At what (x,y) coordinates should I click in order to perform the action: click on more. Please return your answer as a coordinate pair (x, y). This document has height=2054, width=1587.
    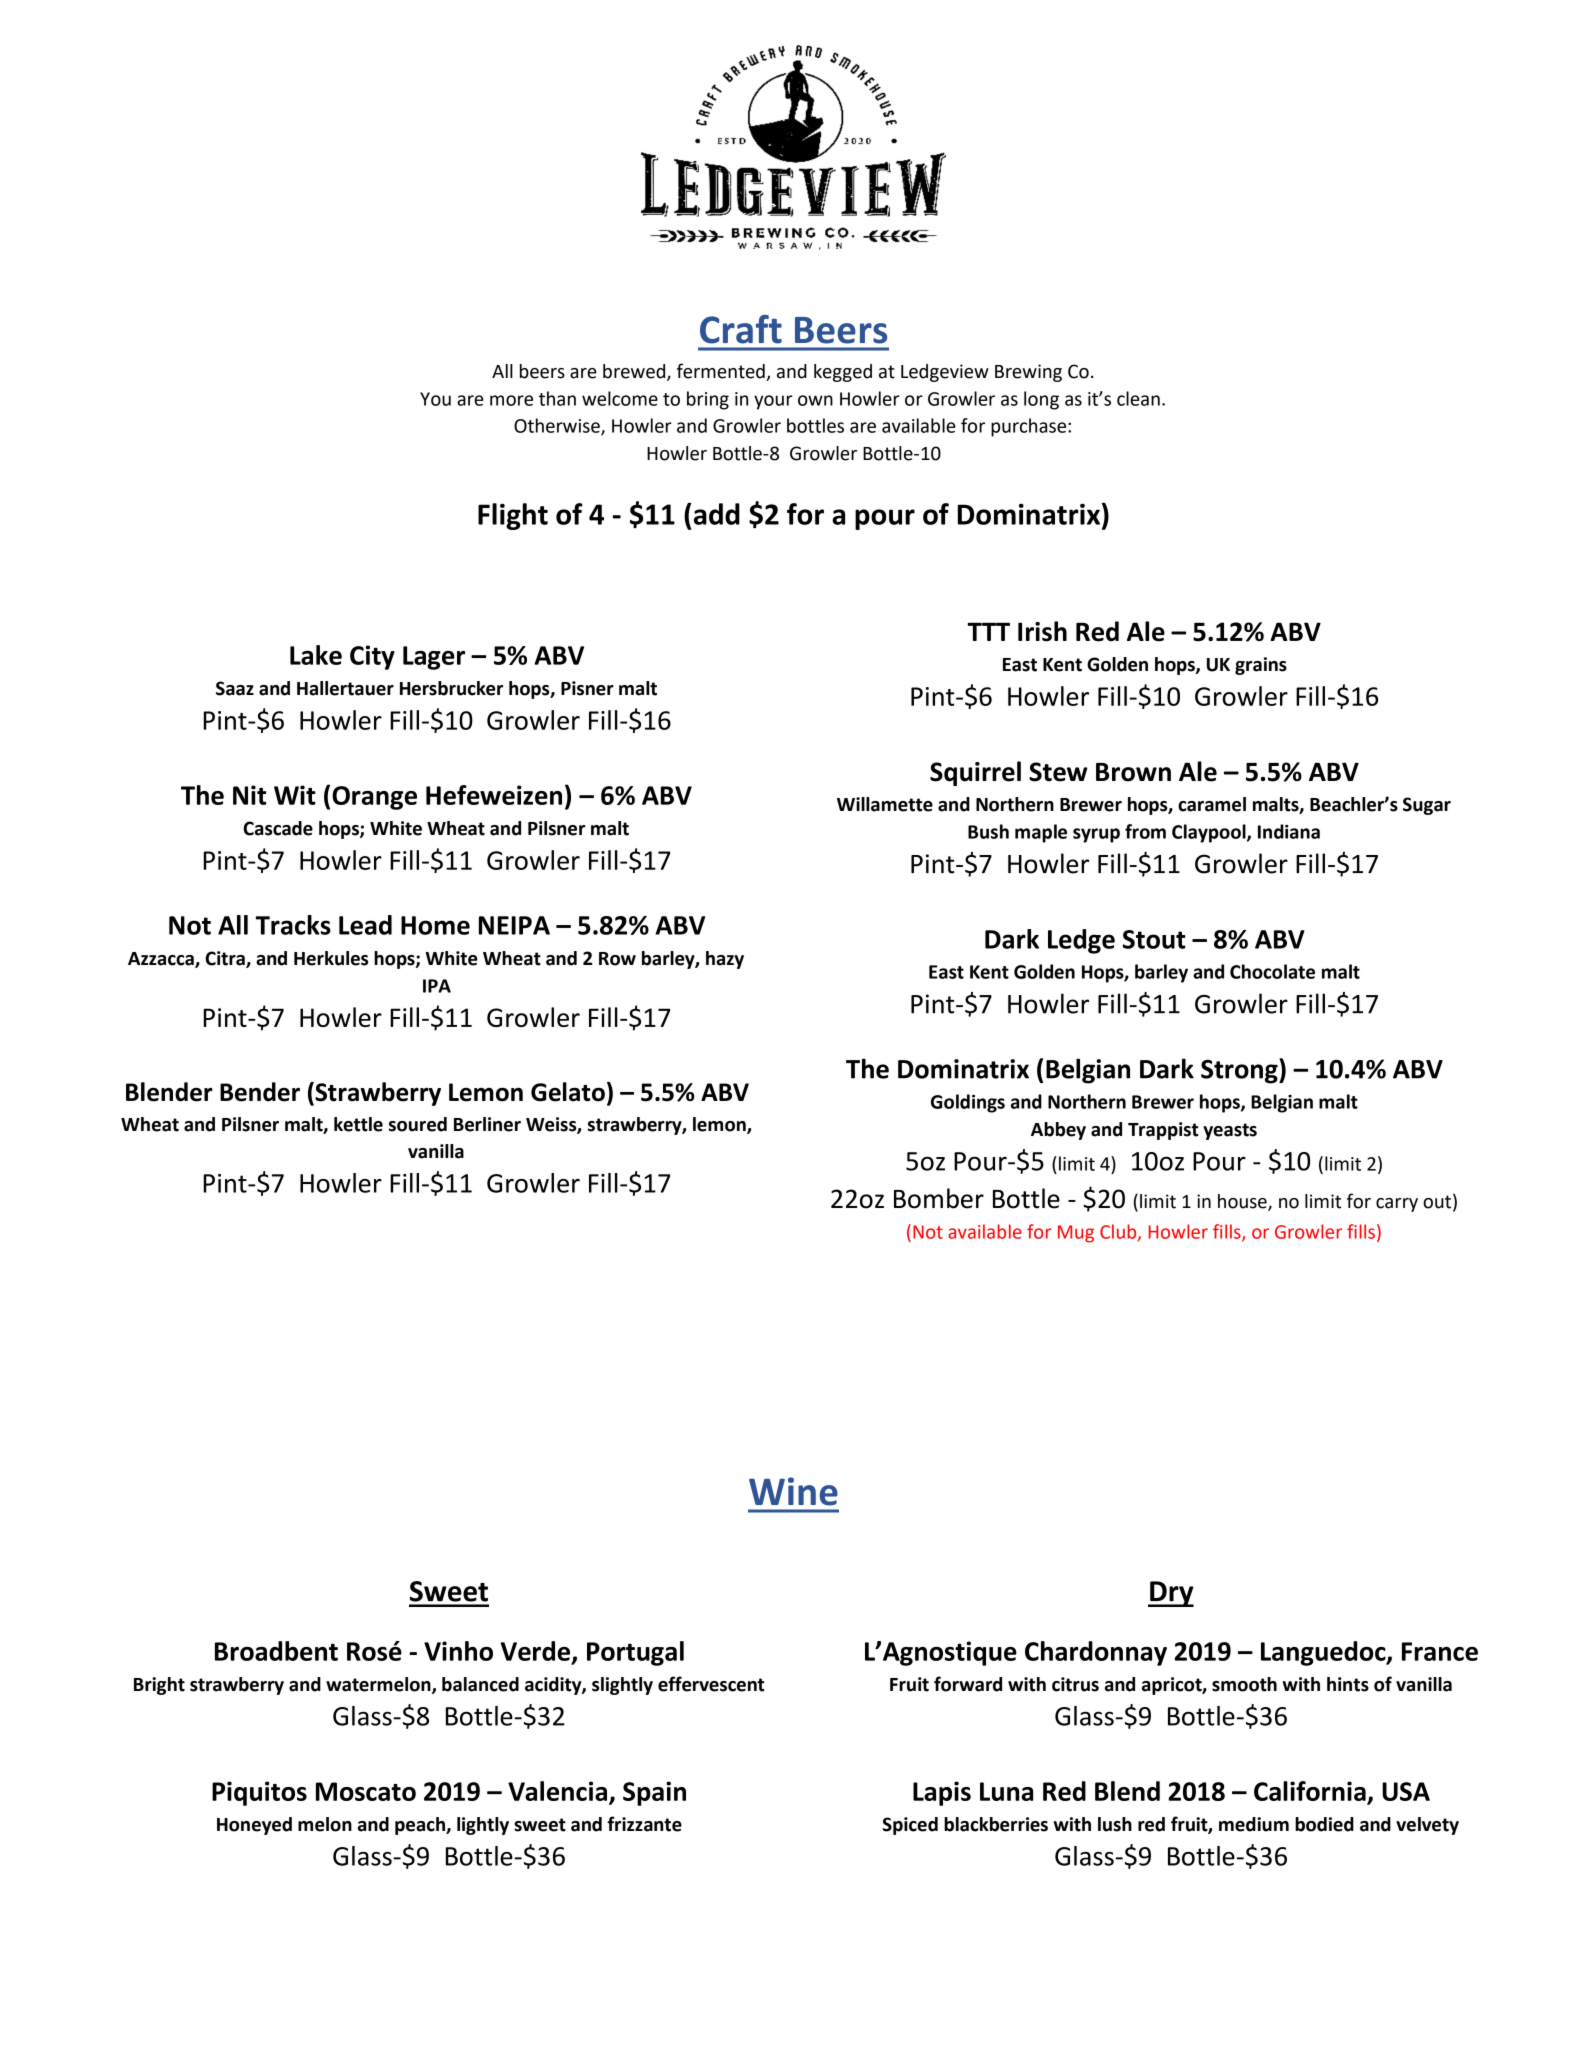
    Looking at the image, I should click on (511, 400).
